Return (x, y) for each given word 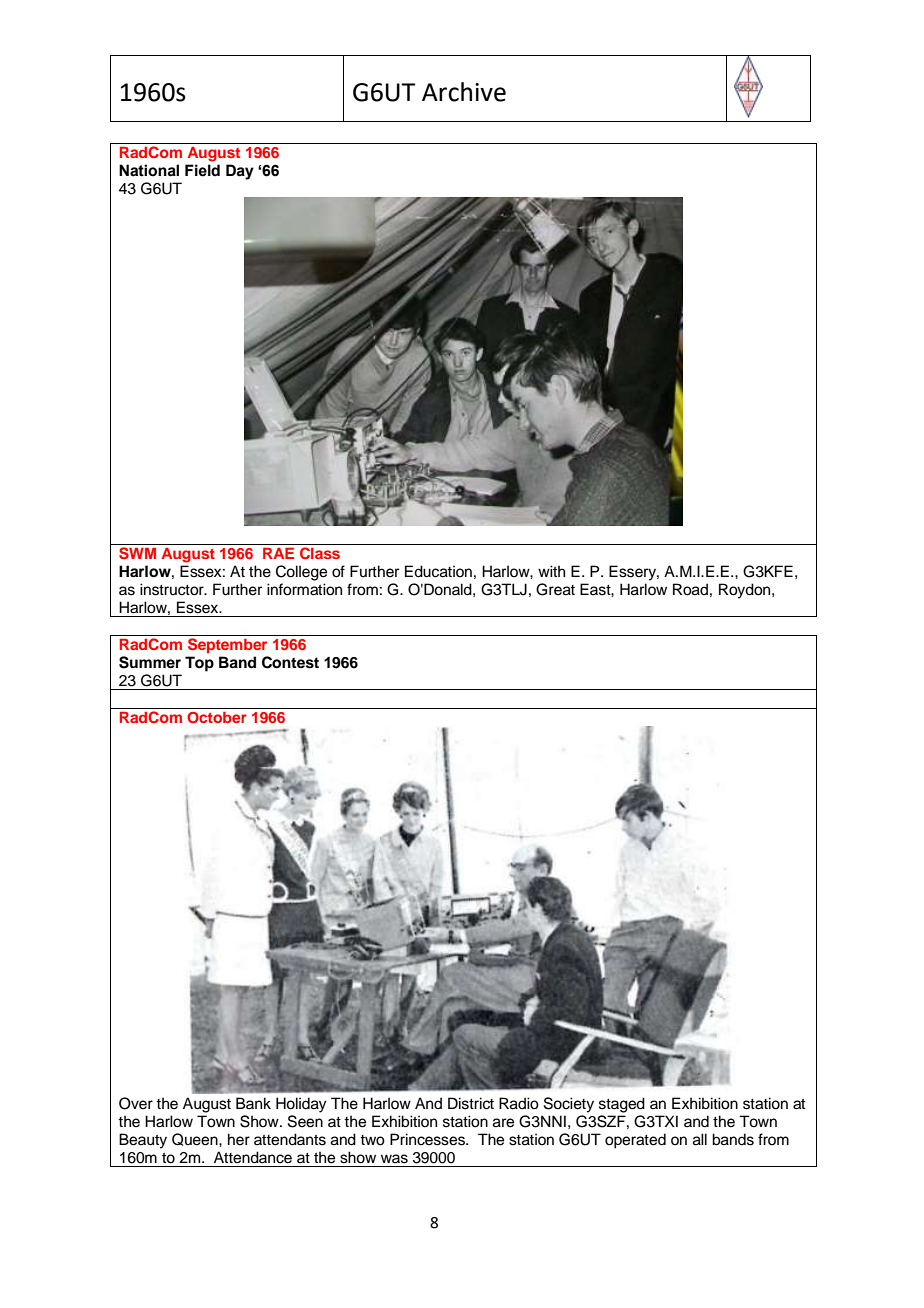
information (304, 589)
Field (202, 170)
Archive (464, 92)
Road (690, 589)
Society (569, 1105)
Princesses (428, 1139)
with (551, 571)
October (217, 717)
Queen (196, 1139)
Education (438, 571)
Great (555, 589)
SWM (137, 553)
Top (199, 664)
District (471, 1103)
